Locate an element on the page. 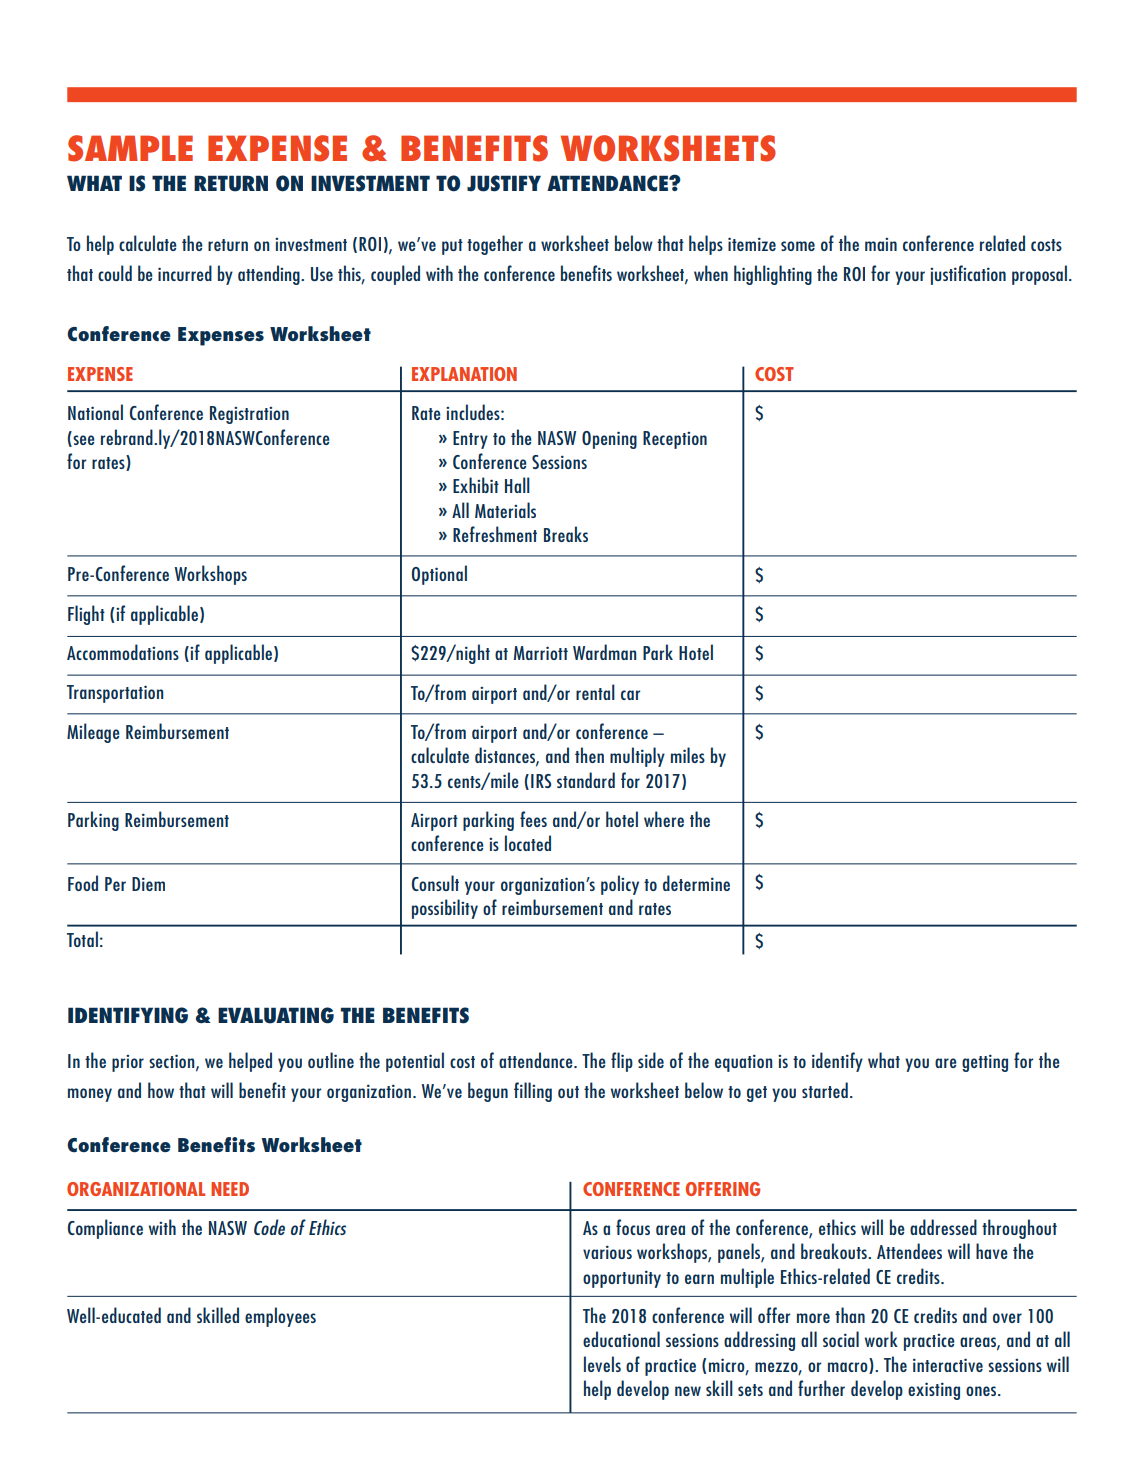 The image size is (1144, 1480). policy is located at coordinates (620, 885).
